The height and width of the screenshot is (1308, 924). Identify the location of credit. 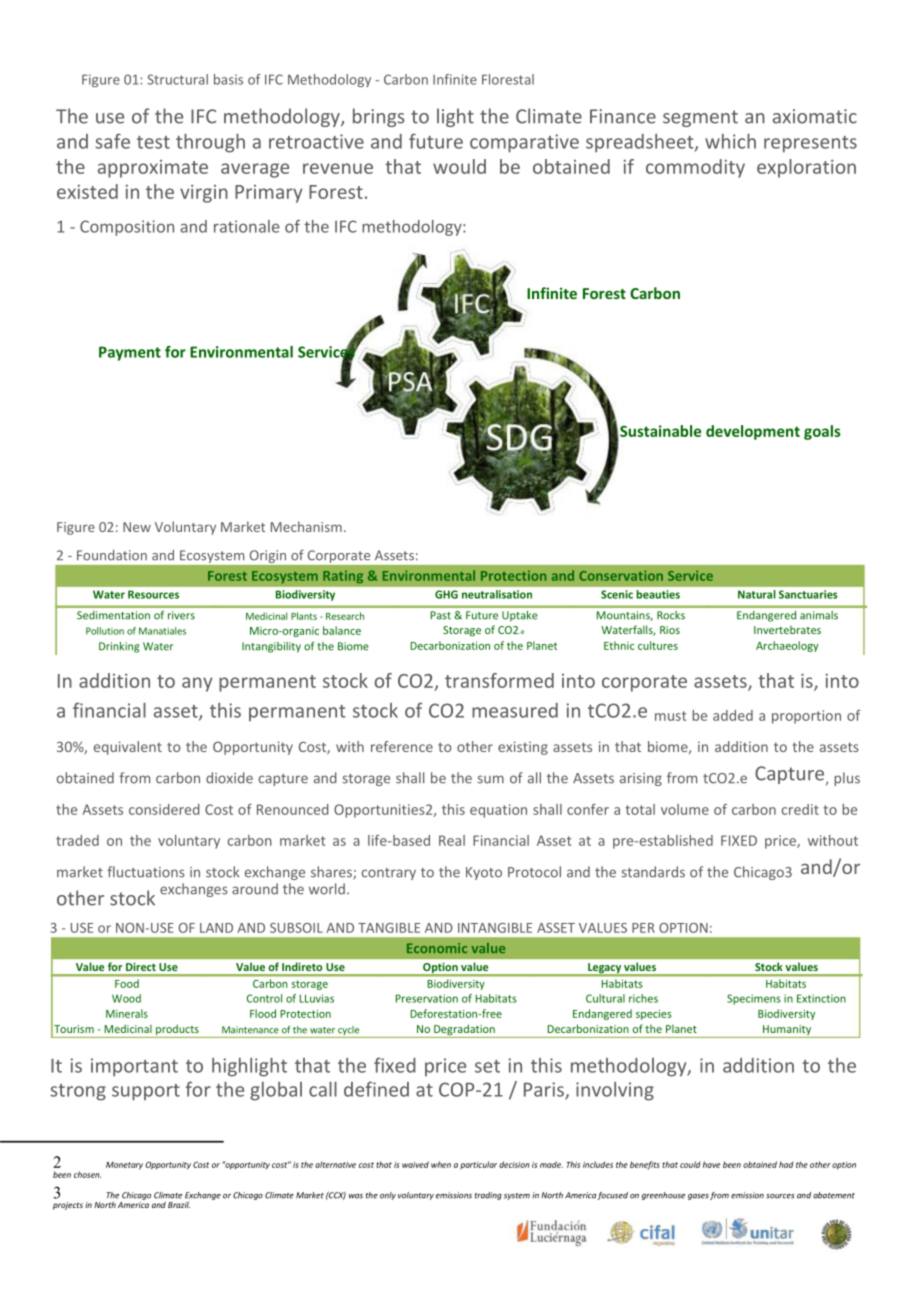
(800, 809).
